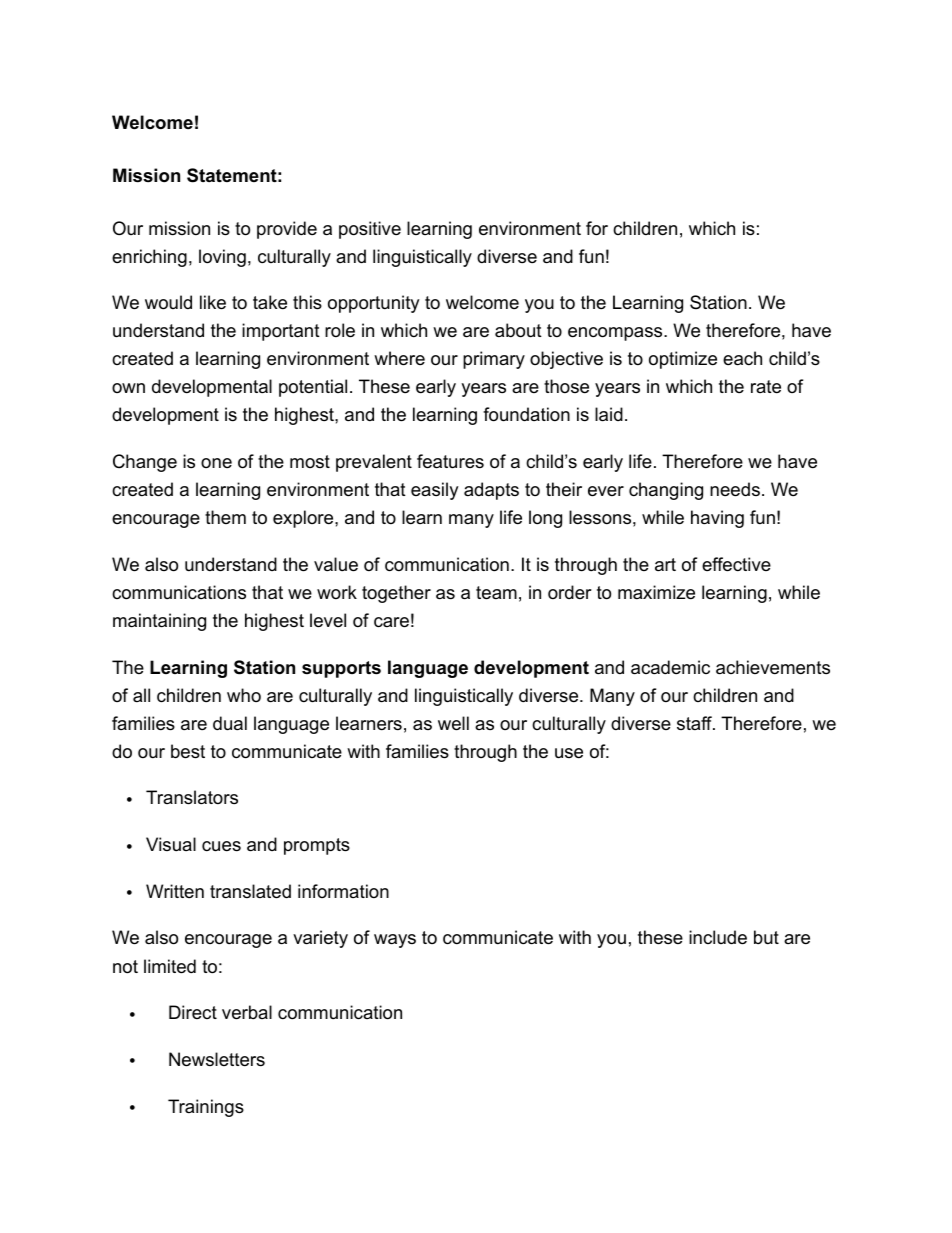  Describe the element at coordinates (175, 891) in the page. I see `Written` at that location.
